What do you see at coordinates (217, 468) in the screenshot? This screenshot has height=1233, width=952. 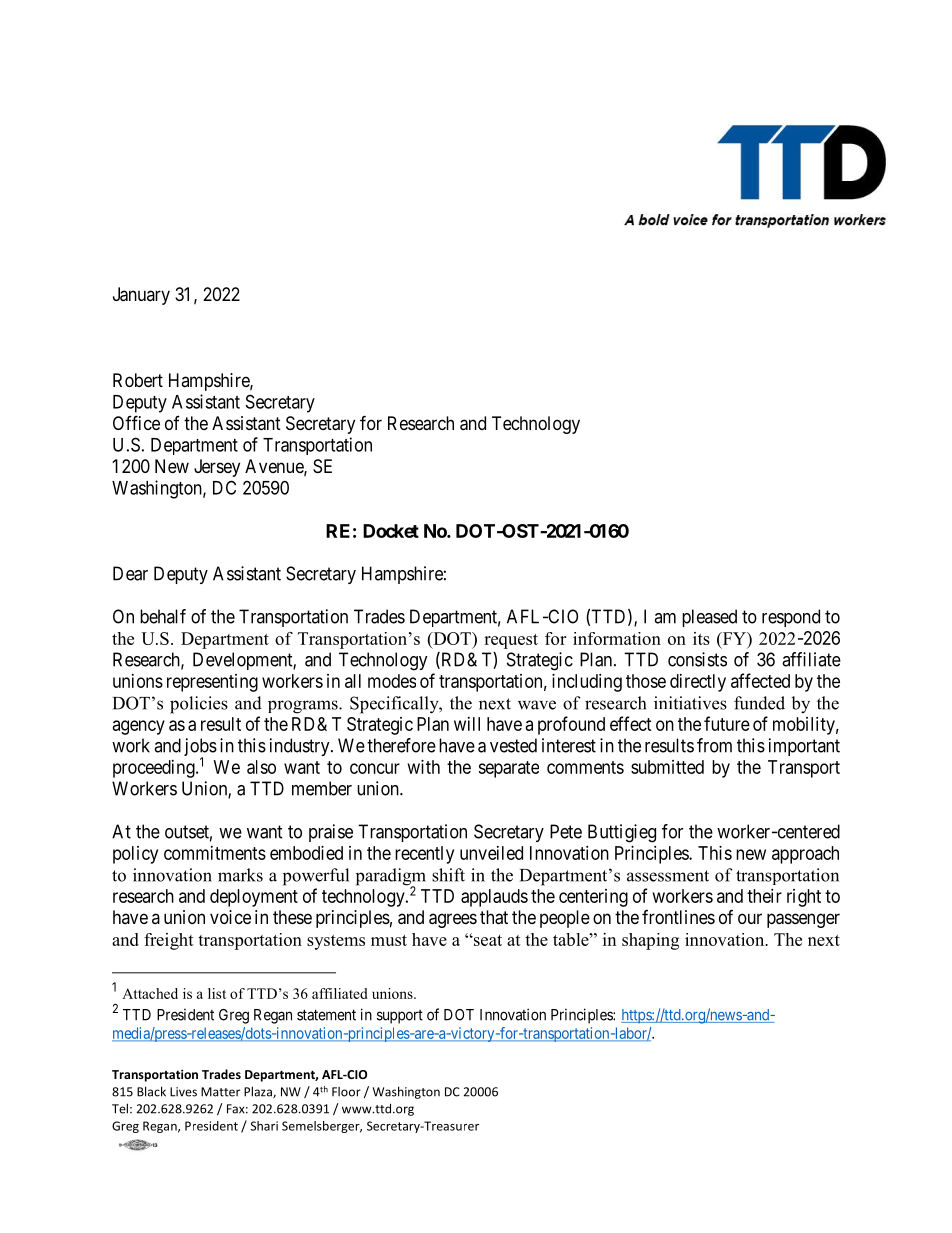 I see `Jersey` at bounding box center [217, 468].
